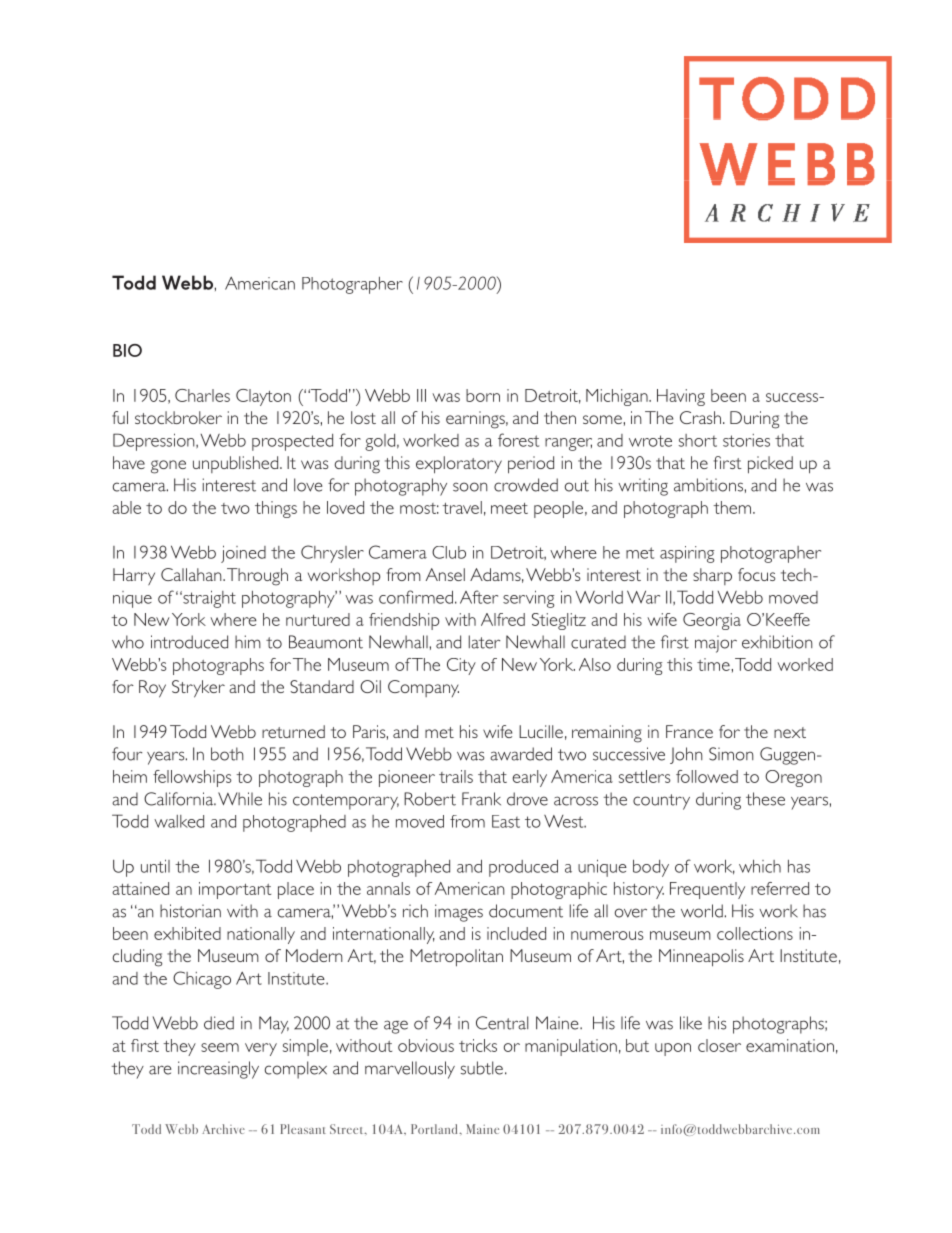 This document has height=1233, width=952. Describe the element at coordinates (755, 933) in the document. I see `collections` at that location.
